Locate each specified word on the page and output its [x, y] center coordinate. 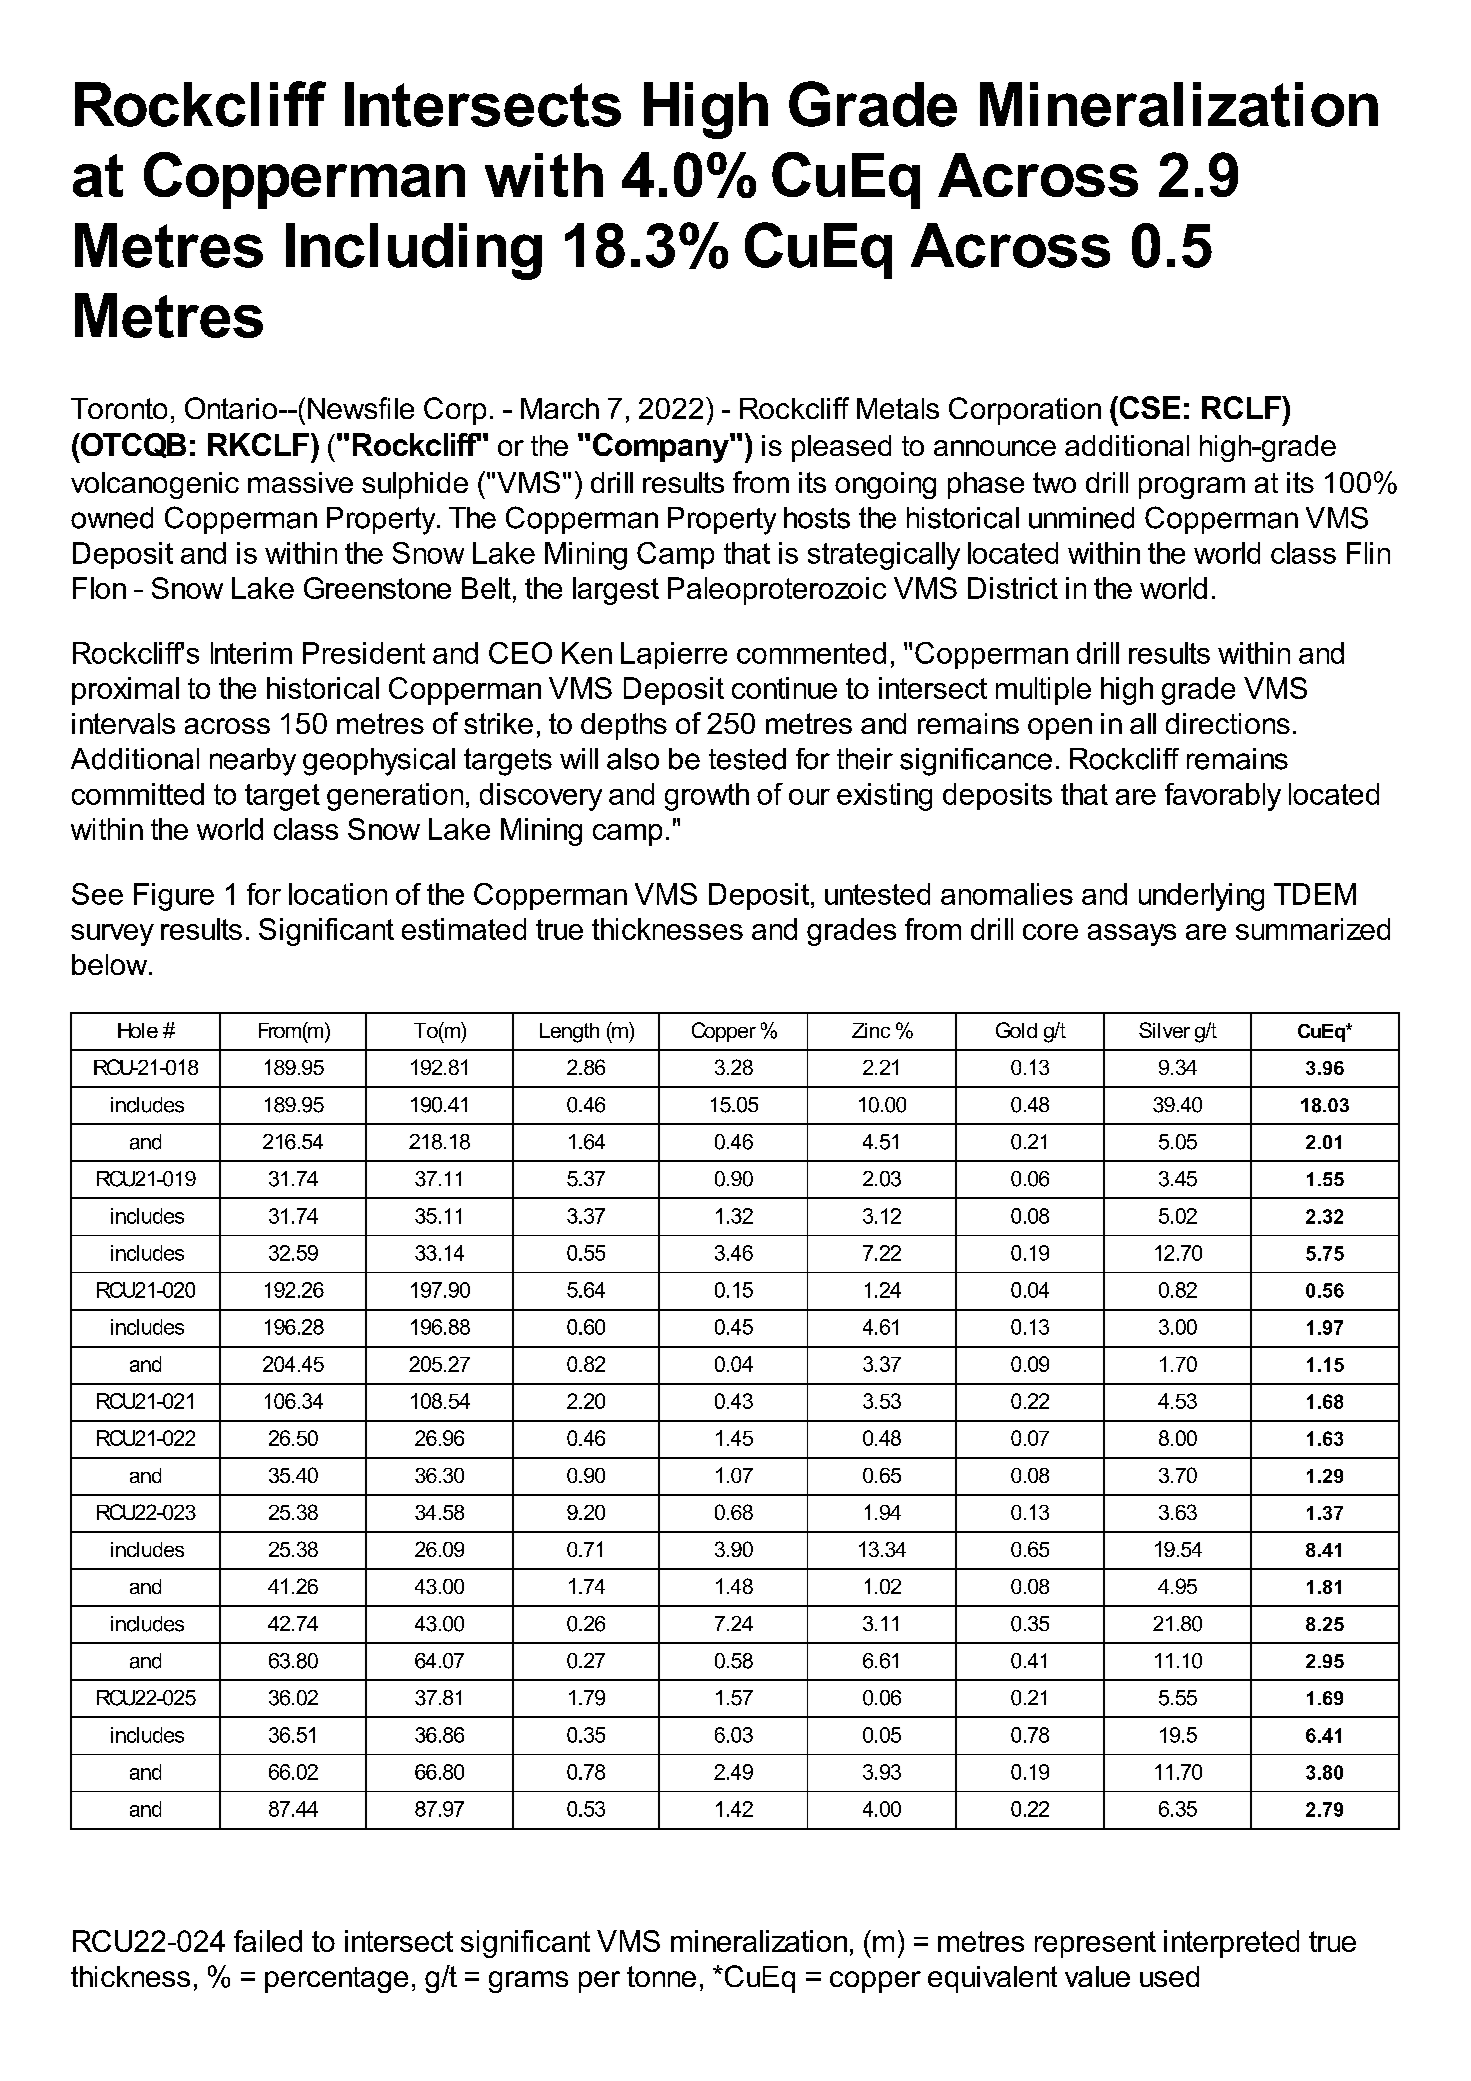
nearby [253, 762]
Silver [1164, 1030]
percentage [336, 1980]
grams [528, 1982]
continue [784, 688]
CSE [1148, 407]
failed [268, 1941]
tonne [661, 1976]
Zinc [871, 1030]
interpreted [1231, 1944]
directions [1228, 723]
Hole [138, 1030]
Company [662, 448]
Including [414, 251]
